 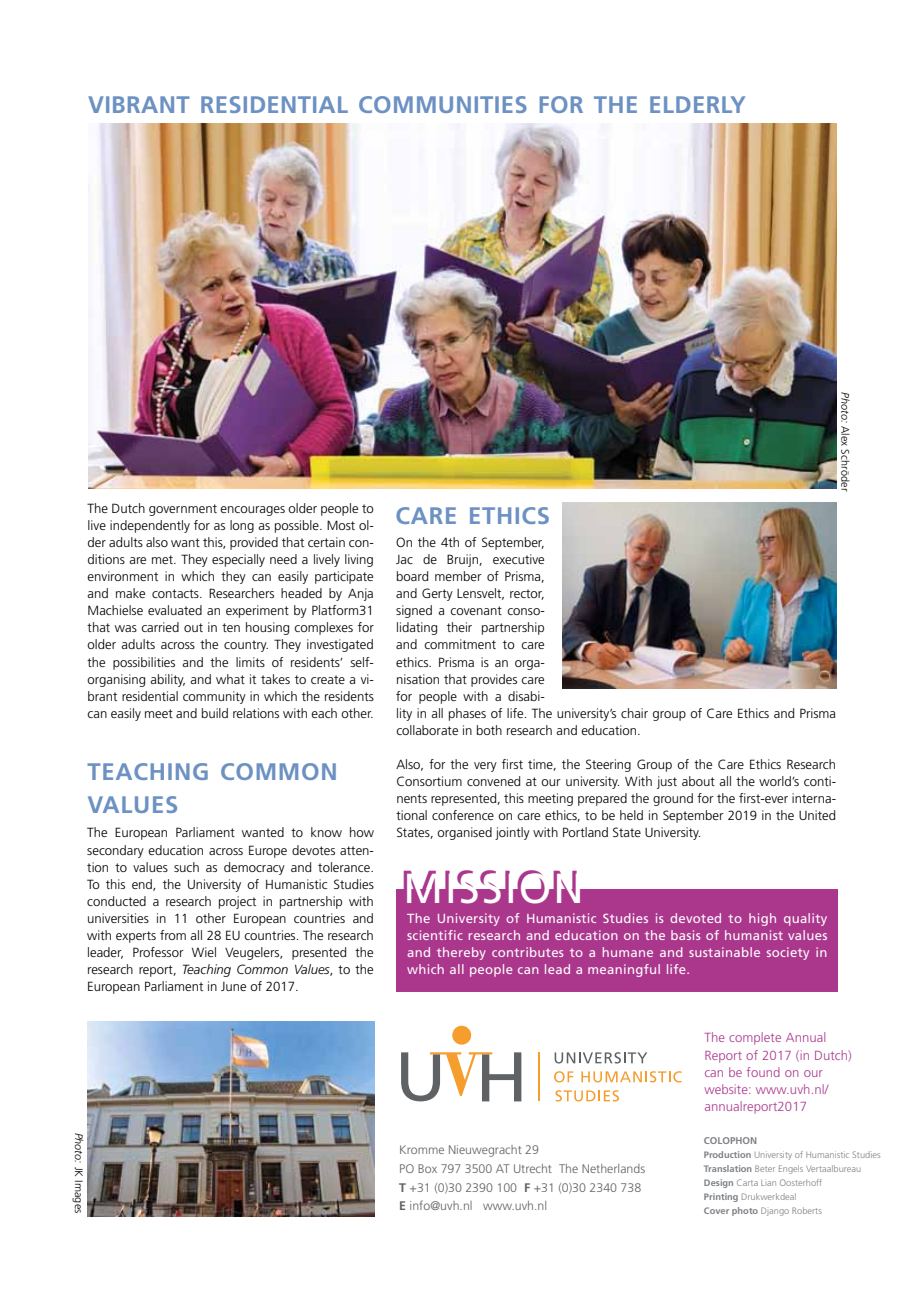 I want to click on what, so click(x=230, y=679).
